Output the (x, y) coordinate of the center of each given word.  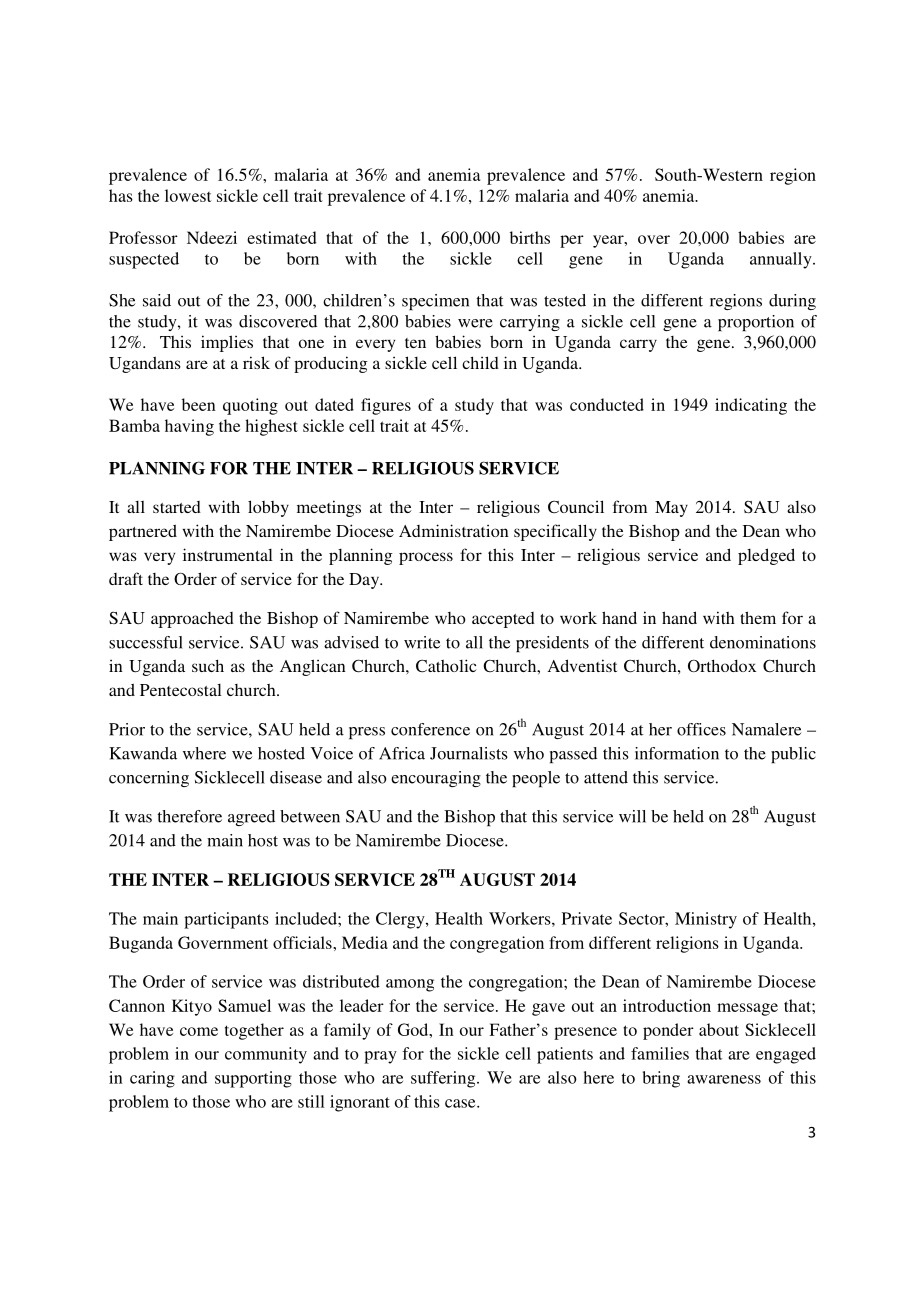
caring (152, 1079)
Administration (454, 530)
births (530, 237)
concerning (149, 779)
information (677, 753)
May (671, 509)
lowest (188, 195)
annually (782, 260)
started (177, 507)
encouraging (436, 779)
